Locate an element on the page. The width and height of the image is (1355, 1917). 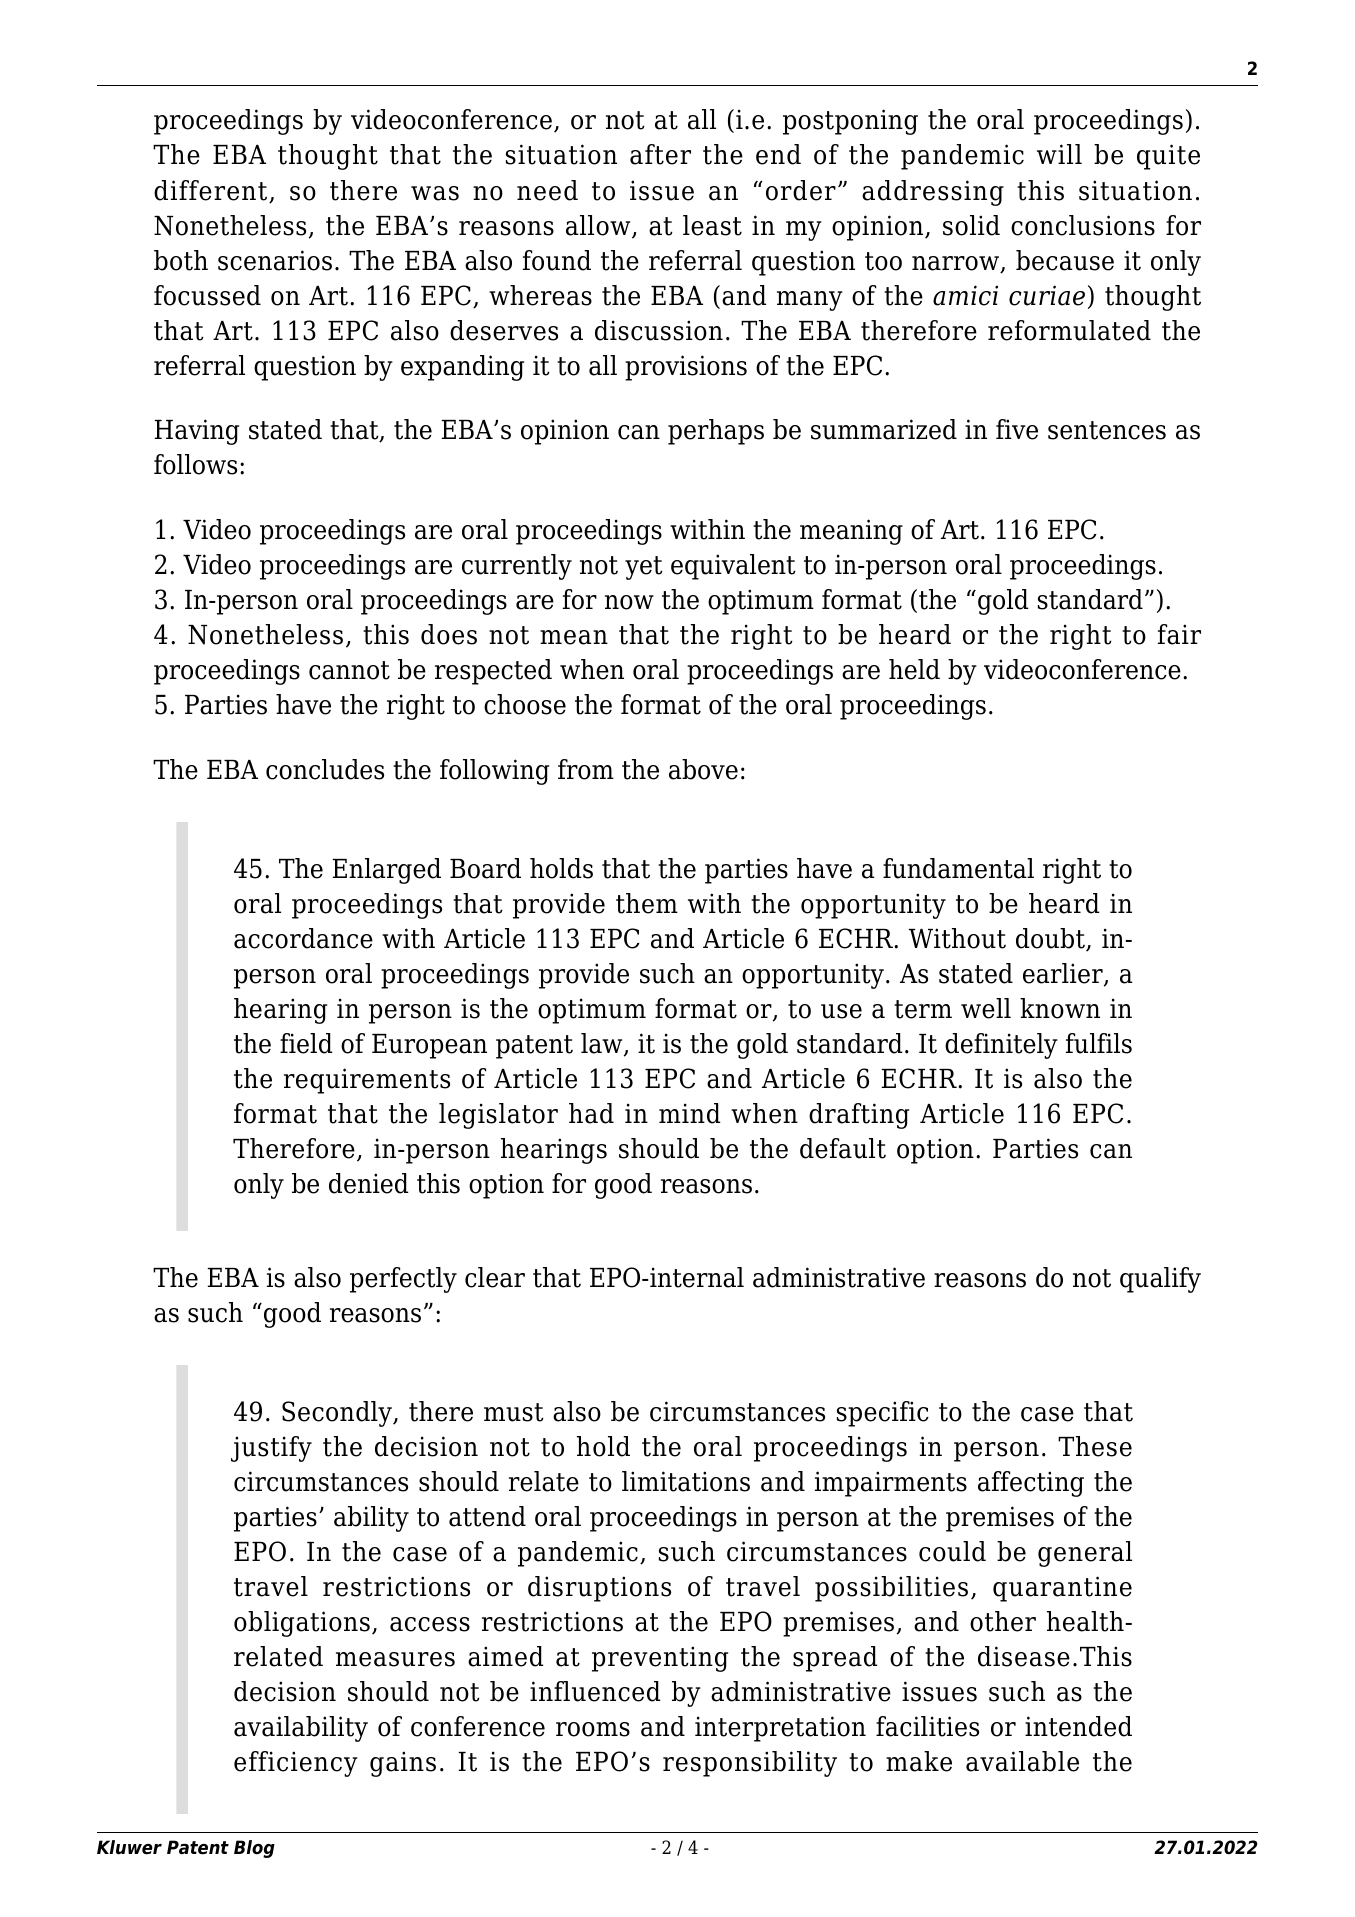
available is located at coordinates (1022, 1761).
